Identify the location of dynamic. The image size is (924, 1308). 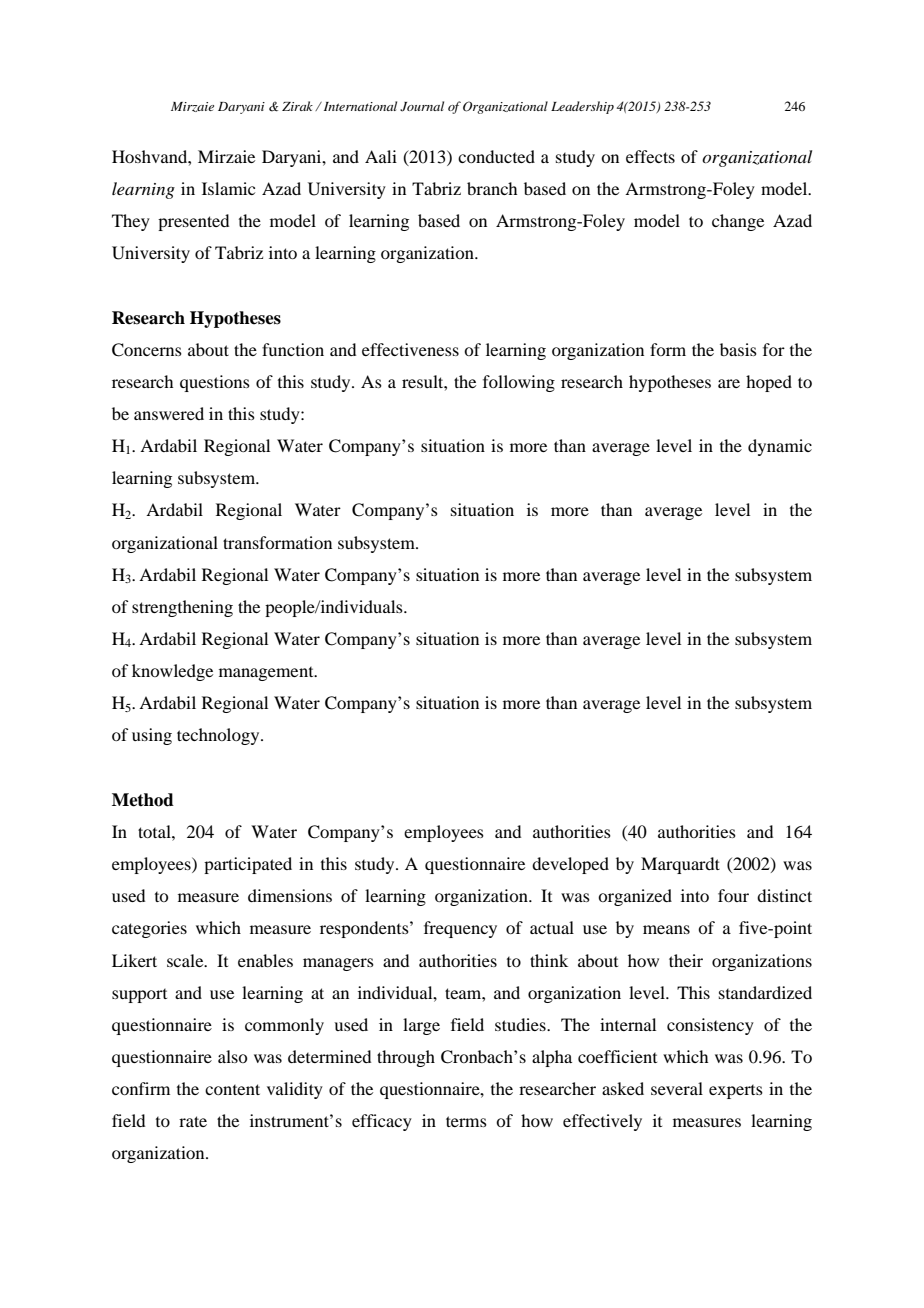
(780, 447).
